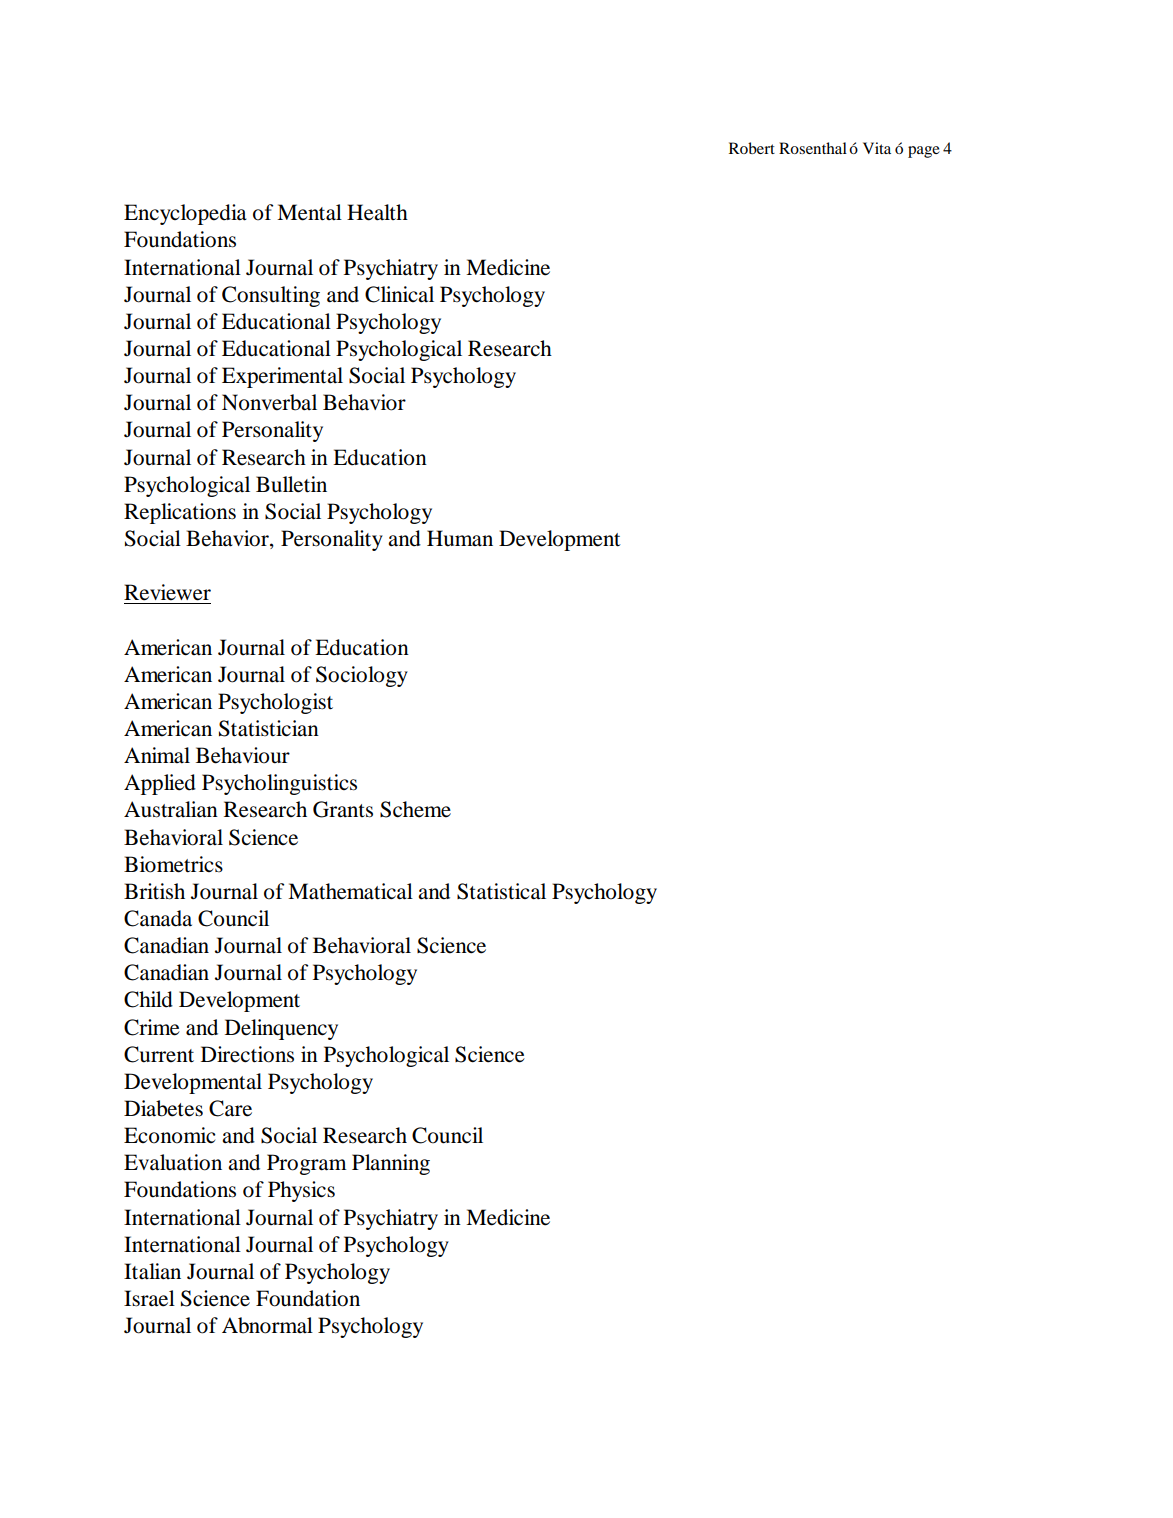  I want to click on Scheme, so click(415, 809).
